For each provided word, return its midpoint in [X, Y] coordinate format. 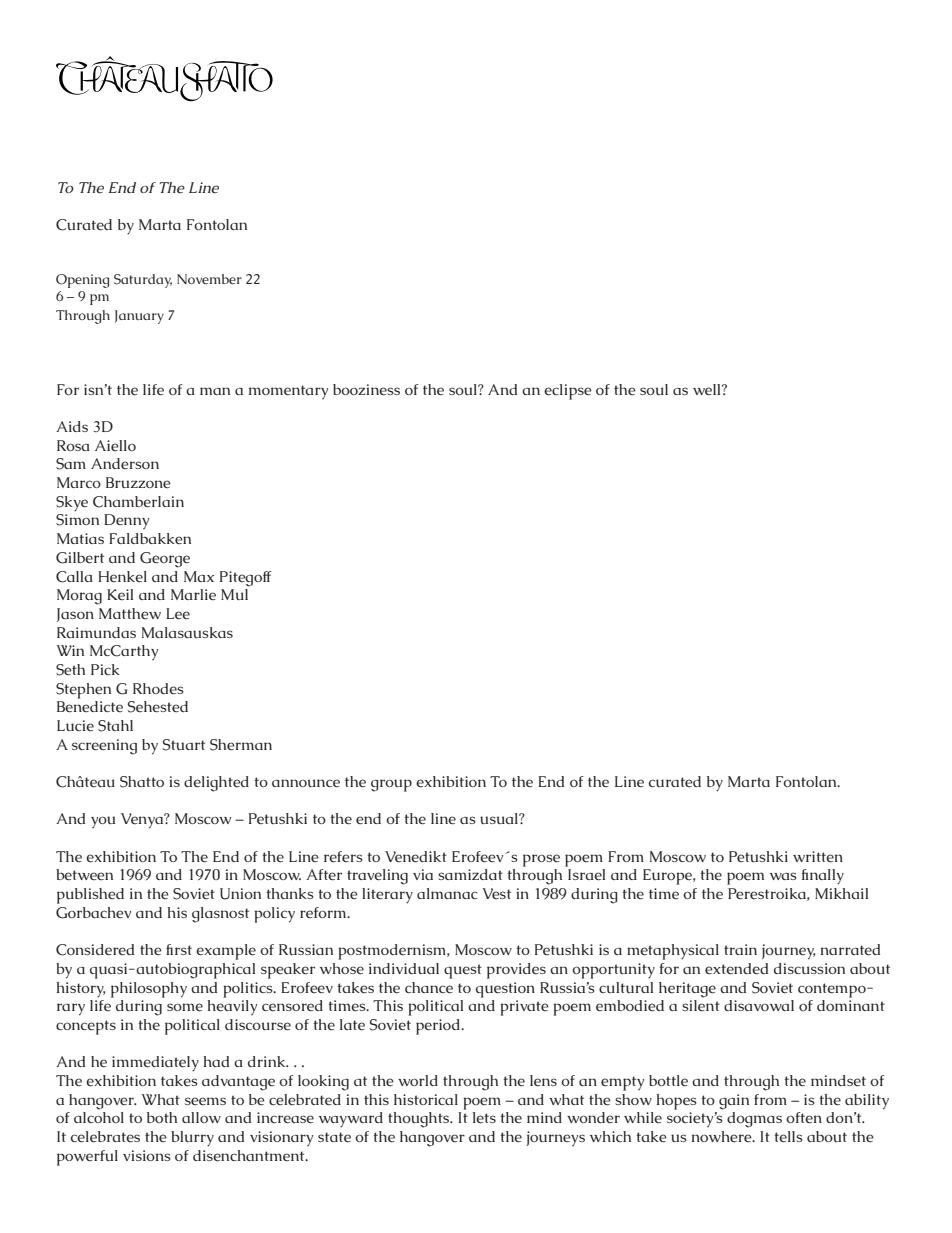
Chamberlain [138, 502]
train [740, 949]
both [162, 1117]
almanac [447, 893]
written [818, 857]
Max [199, 576]
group [391, 785]
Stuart [184, 745]
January [139, 317]
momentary [288, 392]
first [179, 949]
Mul [235, 593]
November [209, 279]
